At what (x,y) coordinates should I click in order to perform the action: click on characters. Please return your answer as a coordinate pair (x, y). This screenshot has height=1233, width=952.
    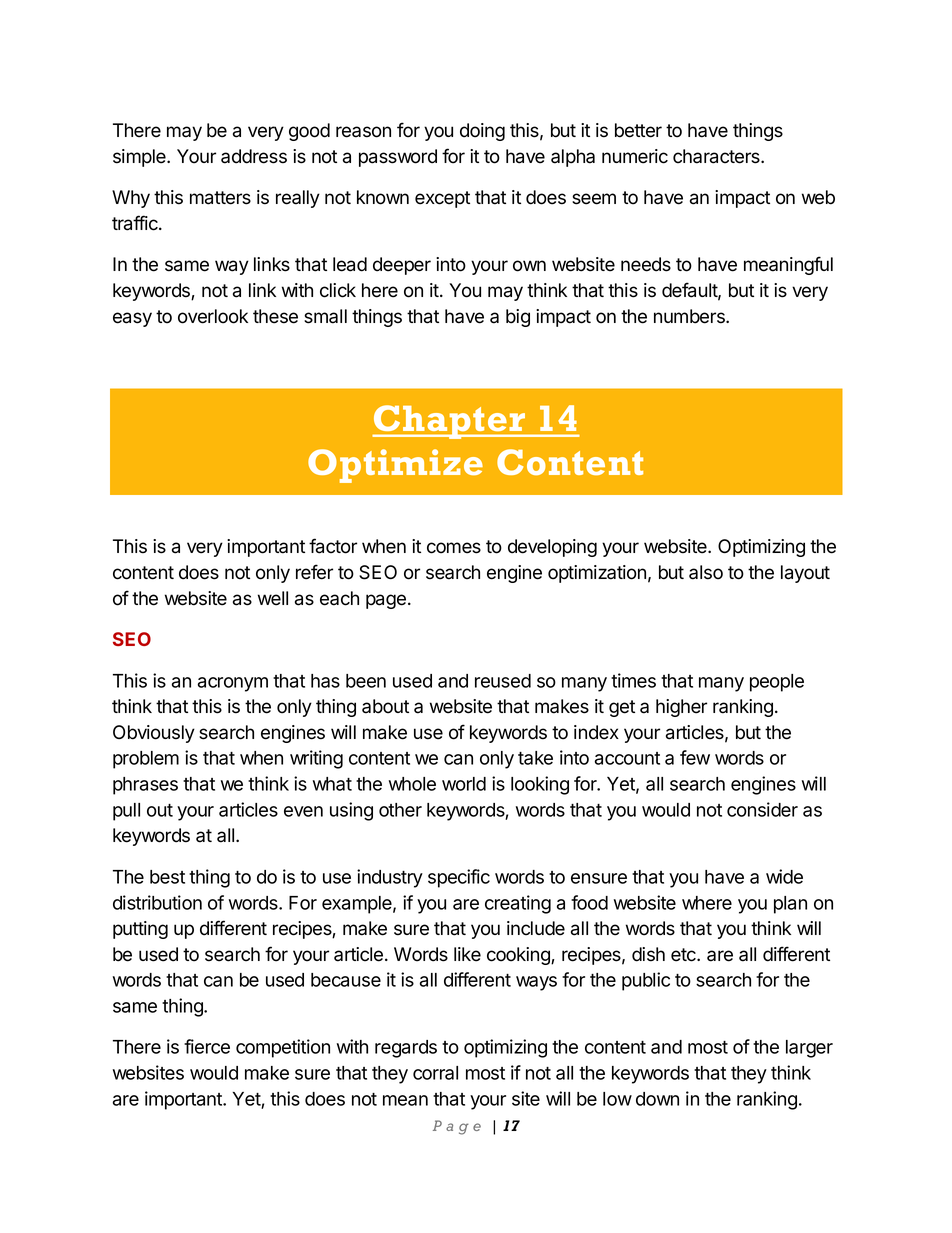
    Looking at the image, I should click on (717, 156).
